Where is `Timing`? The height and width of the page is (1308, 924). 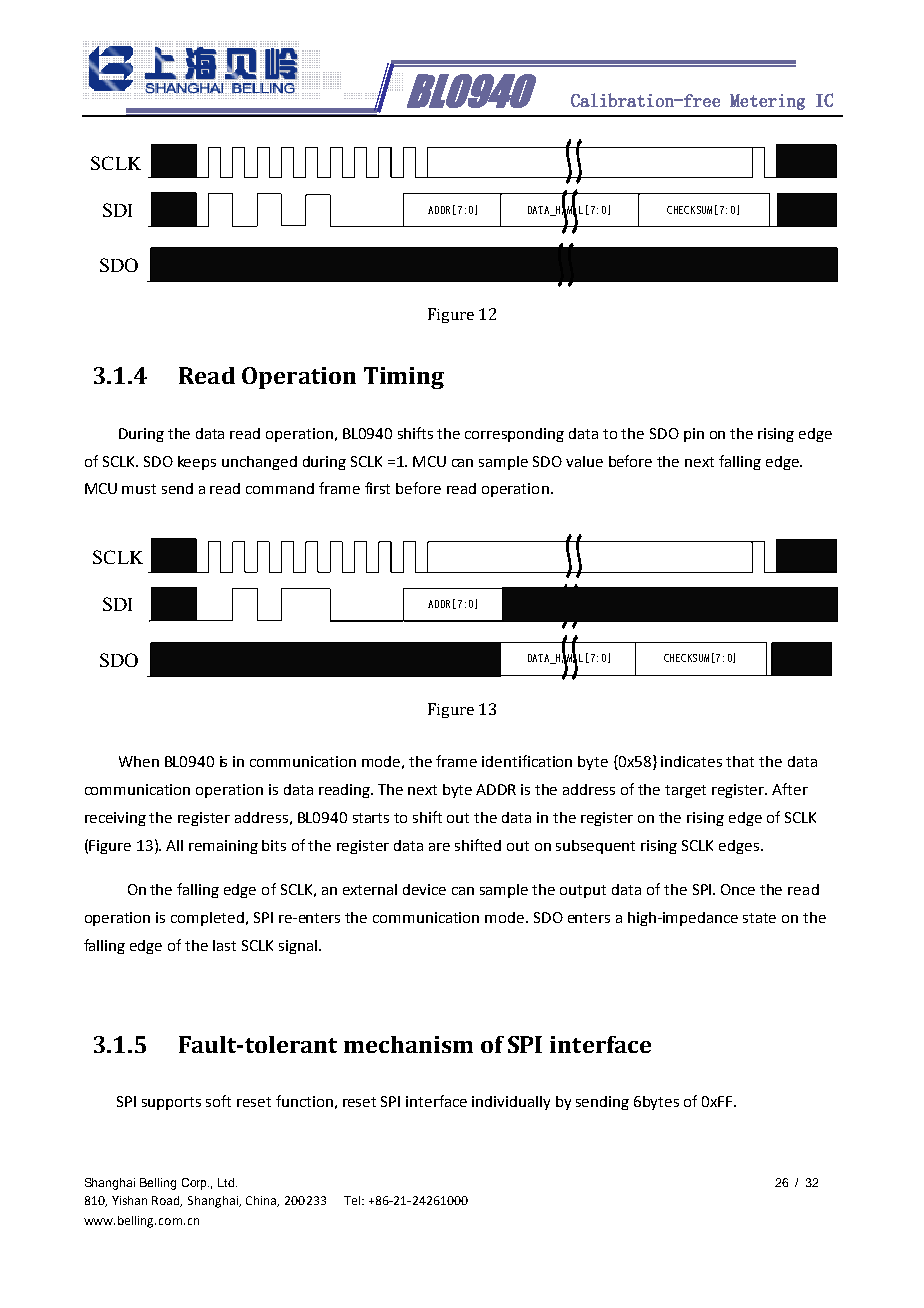
Timing is located at coordinates (404, 378).
